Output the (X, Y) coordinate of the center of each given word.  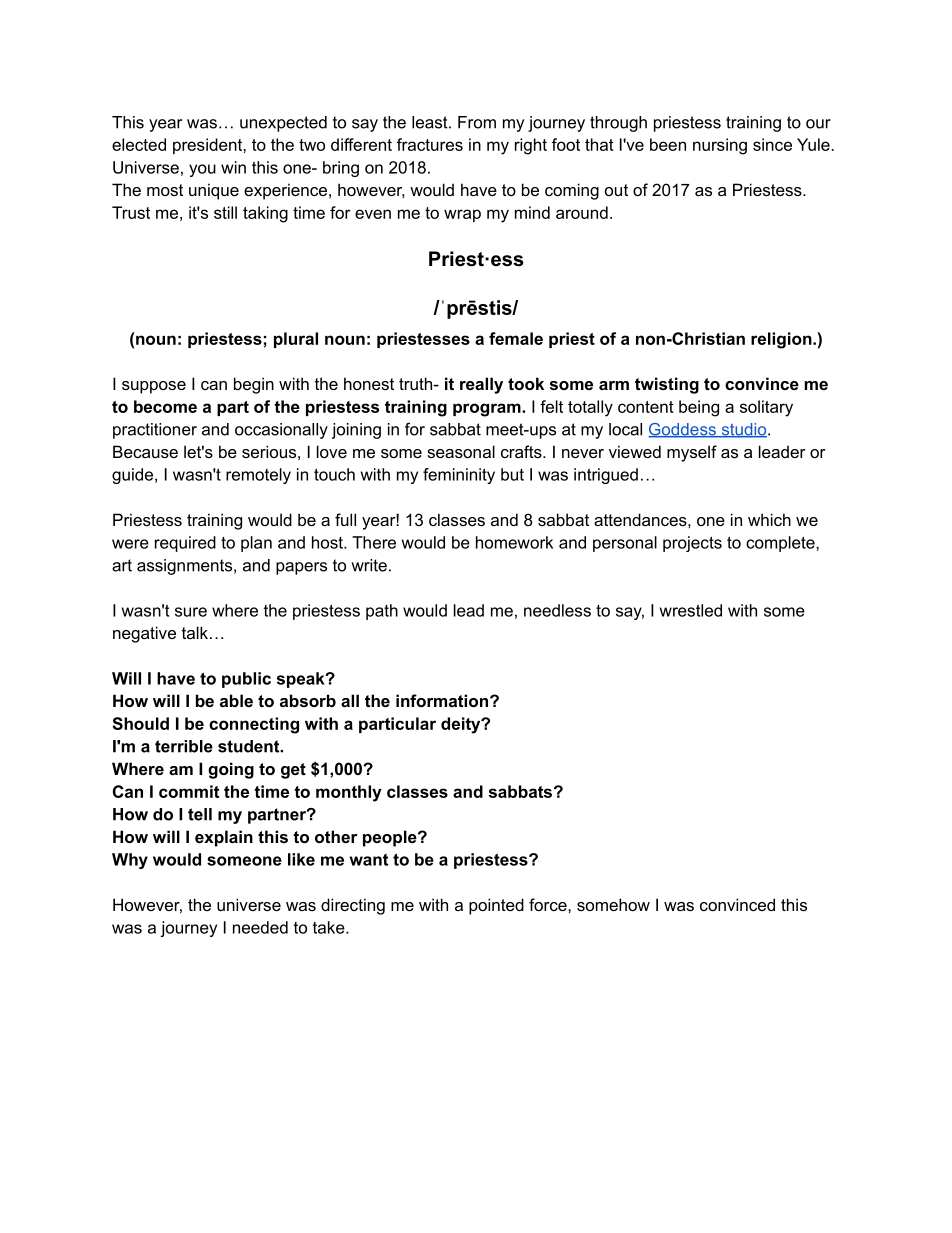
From (477, 122)
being (699, 408)
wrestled (691, 610)
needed (260, 927)
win (233, 167)
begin (254, 385)
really (481, 385)
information (442, 700)
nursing (720, 146)
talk (195, 632)
